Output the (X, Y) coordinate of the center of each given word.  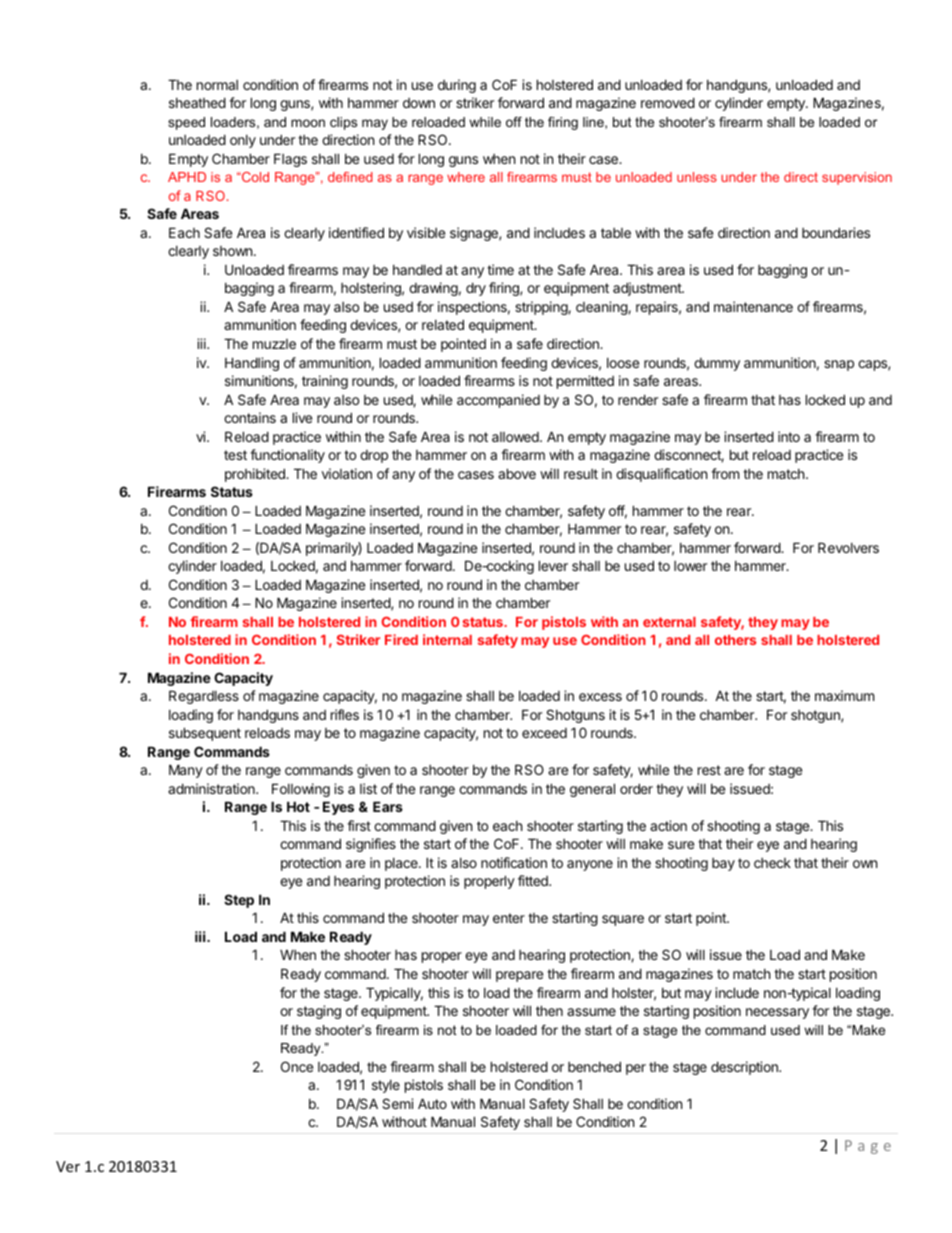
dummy (717, 364)
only (243, 141)
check (772, 863)
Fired (401, 639)
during (457, 86)
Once (297, 1066)
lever (553, 565)
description (745, 1068)
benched (594, 1066)
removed (668, 102)
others (735, 640)
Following (301, 790)
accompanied (498, 401)
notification (514, 862)
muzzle (274, 344)
